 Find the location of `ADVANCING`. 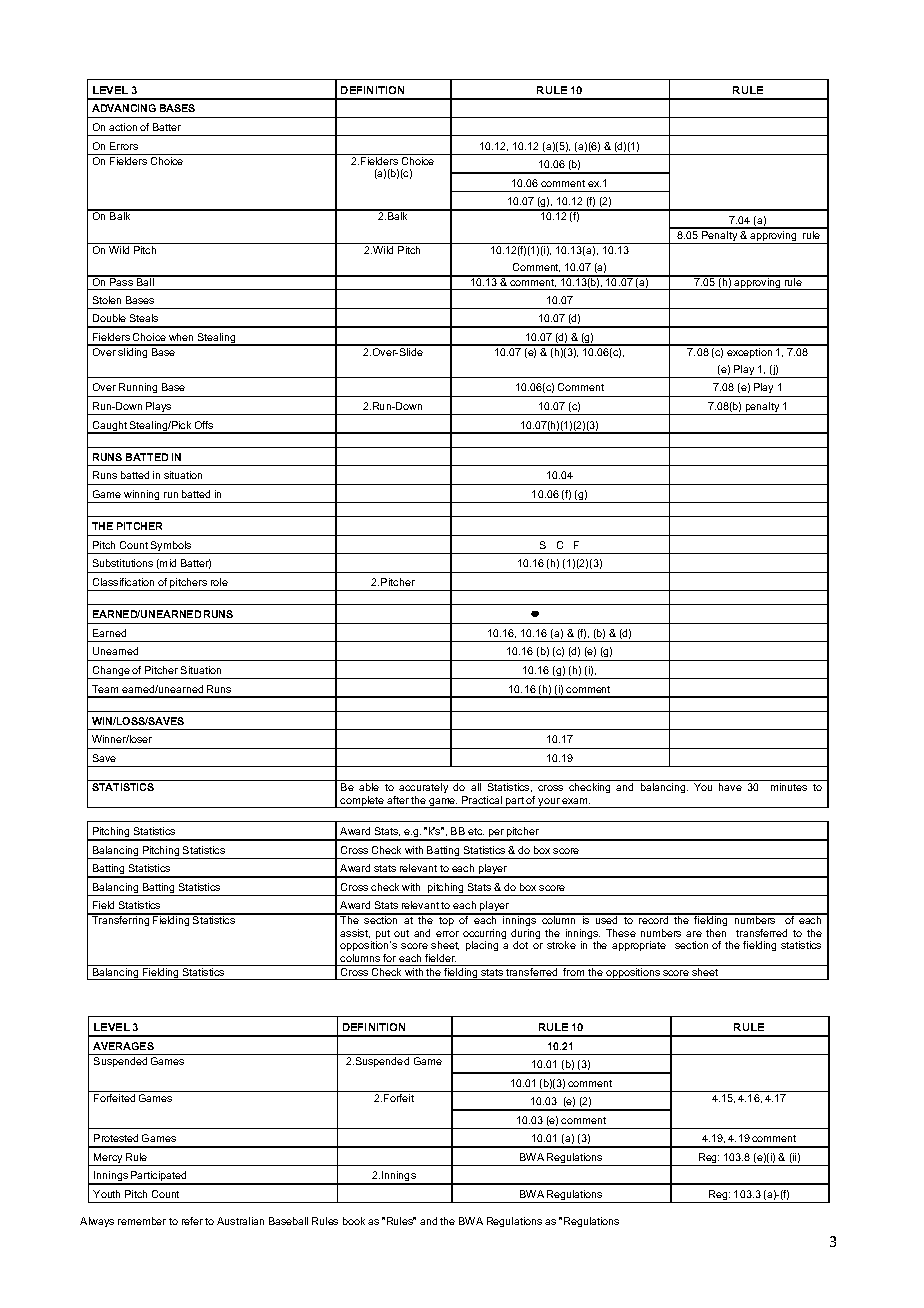

ADVANCING is located at coordinates (124, 108).
